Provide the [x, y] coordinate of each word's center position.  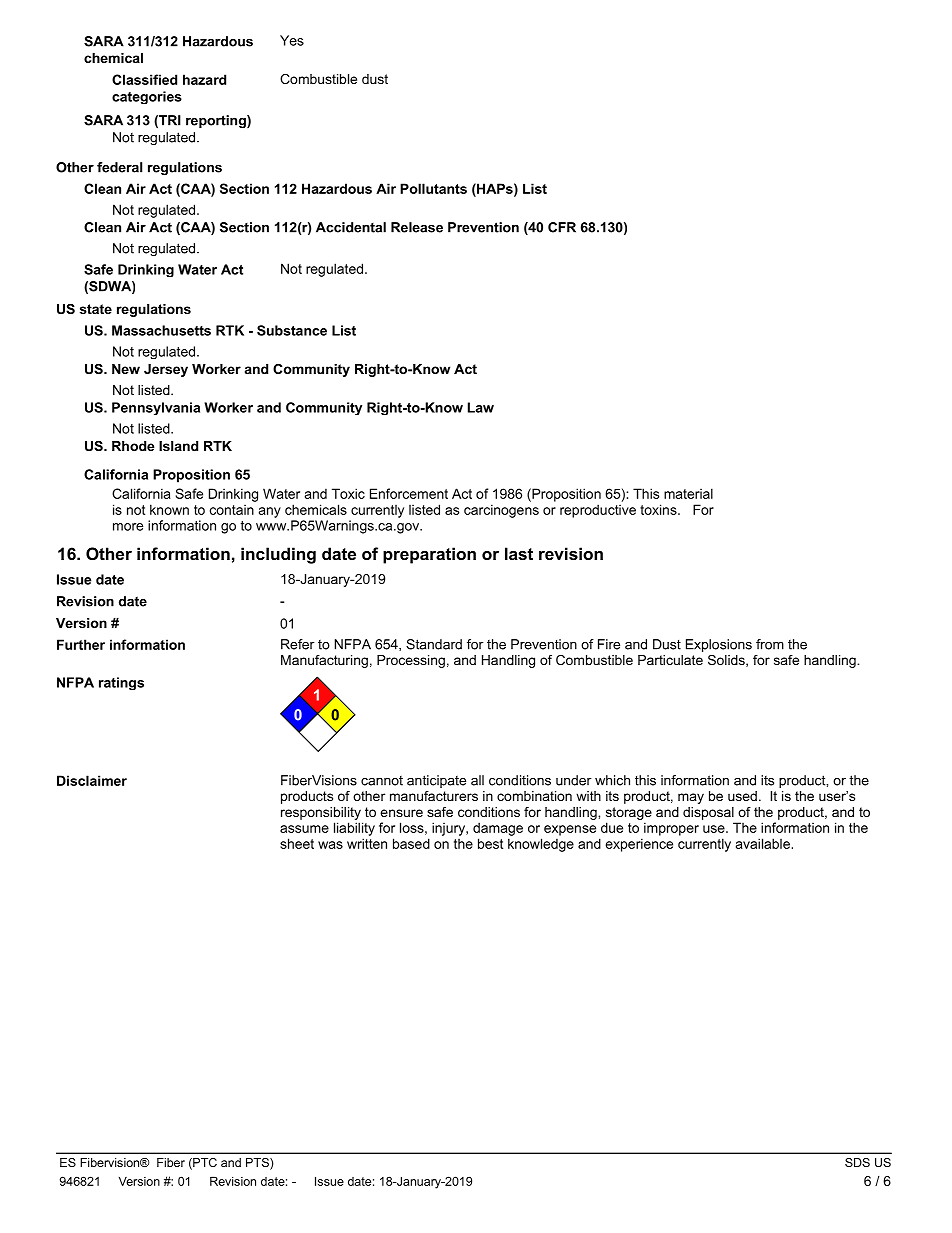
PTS [258, 1164]
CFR [562, 227]
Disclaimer [92, 780]
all [477, 780]
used [742, 796]
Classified [144, 79]
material [688, 493]
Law [481, 407]
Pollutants [433, 188]
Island [178, 446]
